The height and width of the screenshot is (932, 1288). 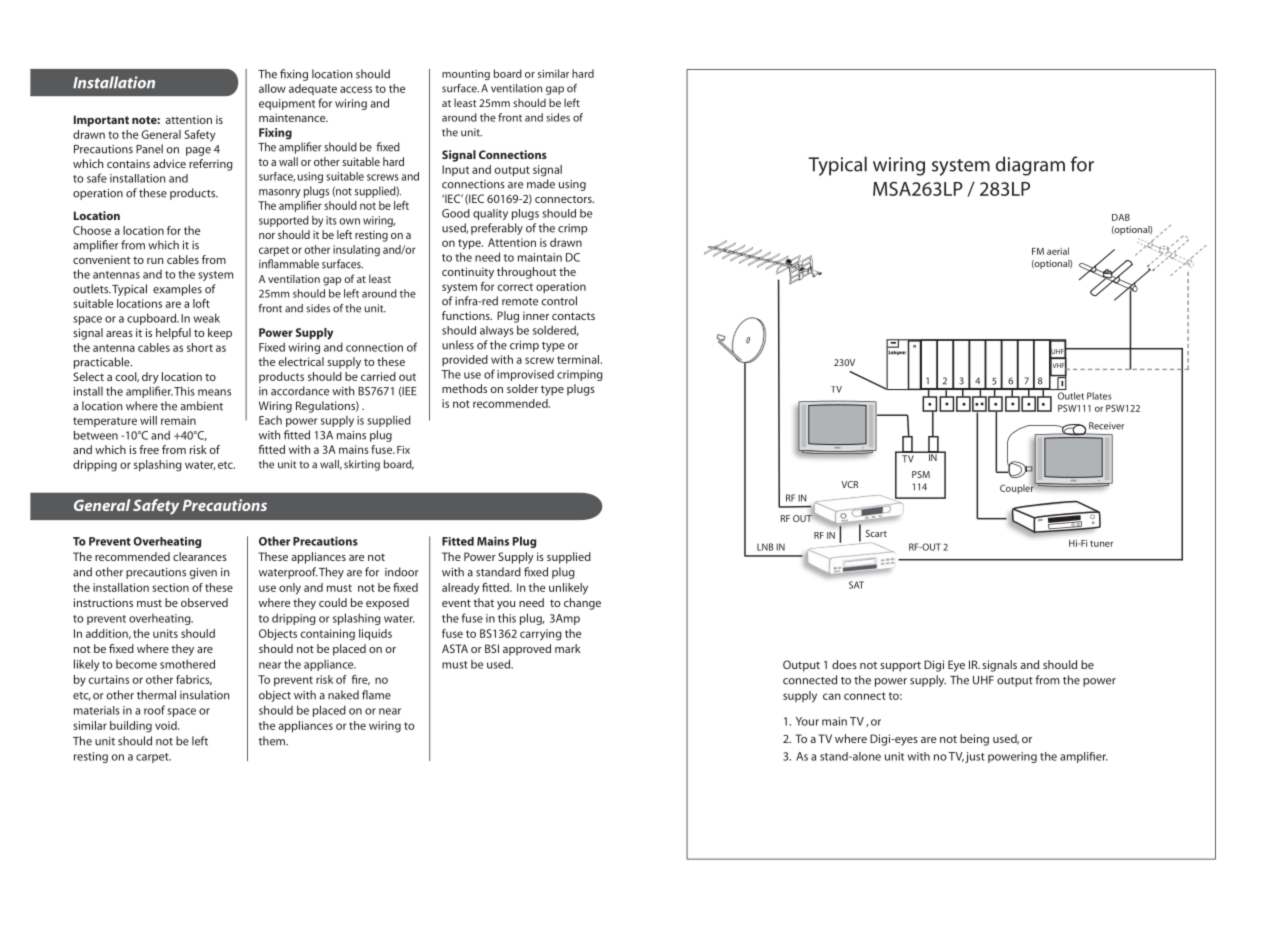 I want to click on diagram, so click(x=1030, y=166).
